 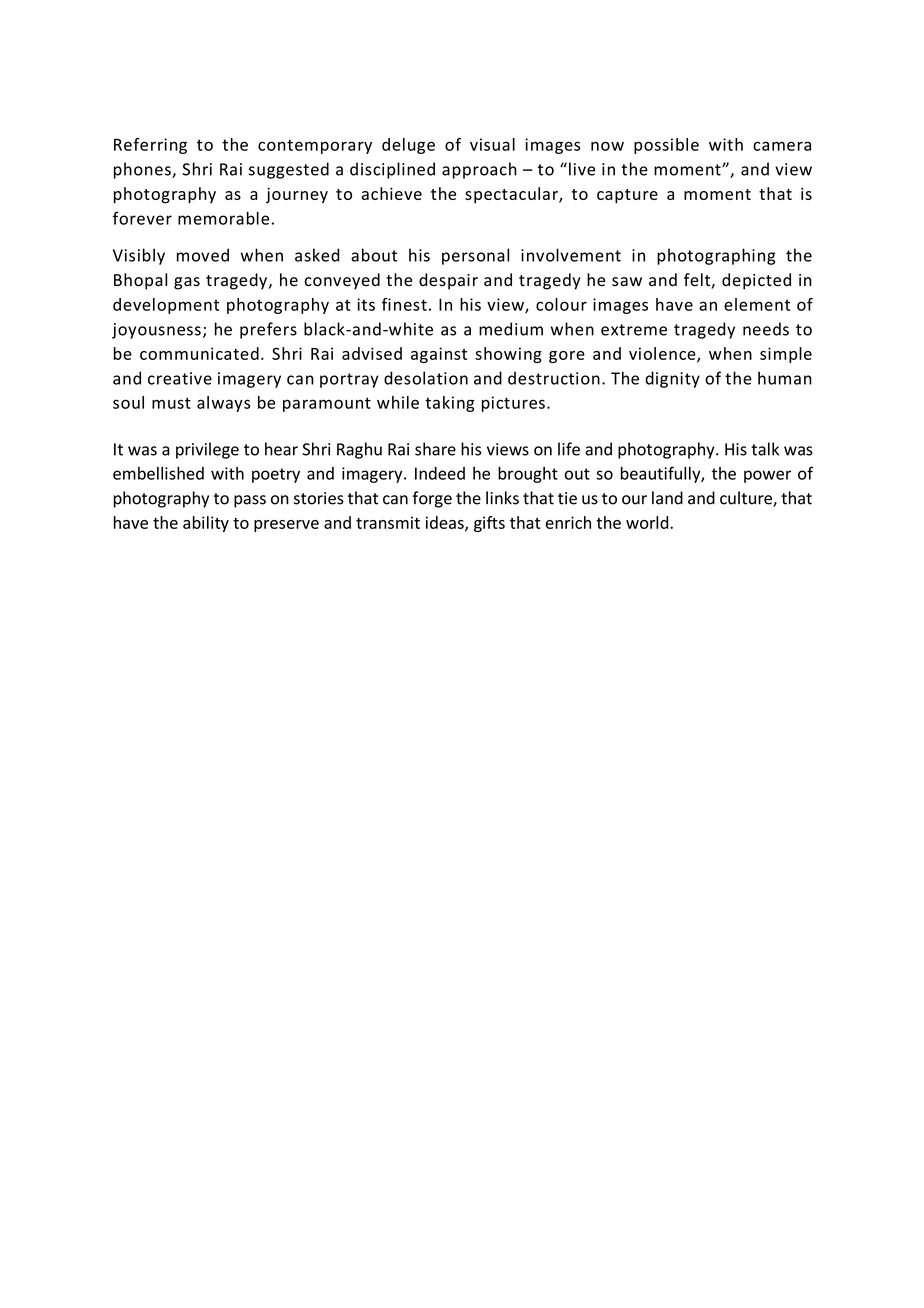 What do you see at coordinates (150, 146) in the document?
I see `Referring` at bounding box center [150, 146].
